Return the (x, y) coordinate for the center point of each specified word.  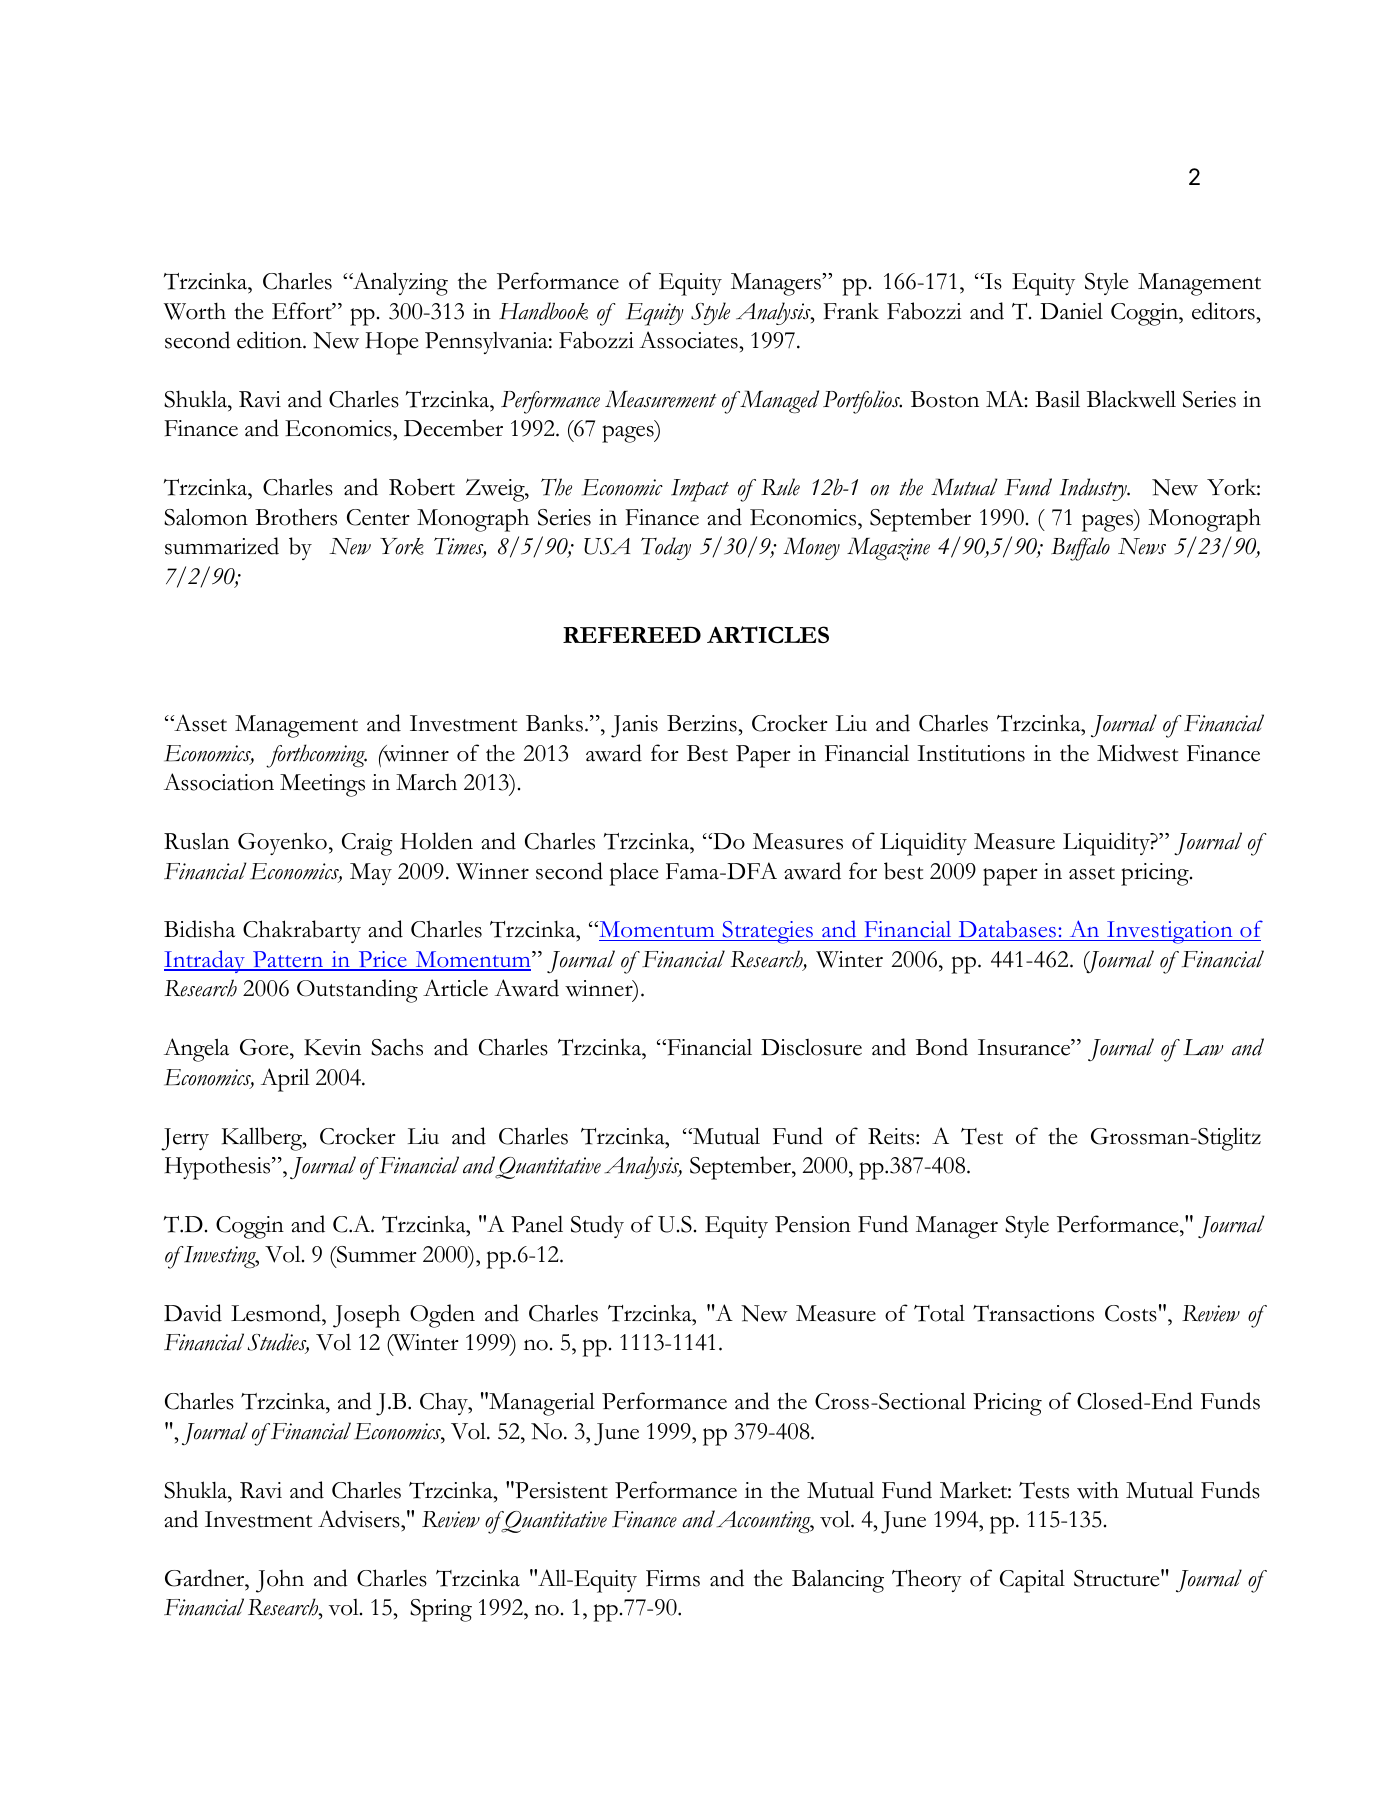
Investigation (1170, 932)
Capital (1032, 1581)
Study (597, 1226)
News (1142, 546)
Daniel (1071, 311)
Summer (376, 1254)
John (280, 1581)
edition (270, 340)
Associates (689, 340)
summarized (222, 546)
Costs (1131, 1313)
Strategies (767, 932)
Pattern (288, 960)
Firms (673, 1578)
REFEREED (632, 634)
